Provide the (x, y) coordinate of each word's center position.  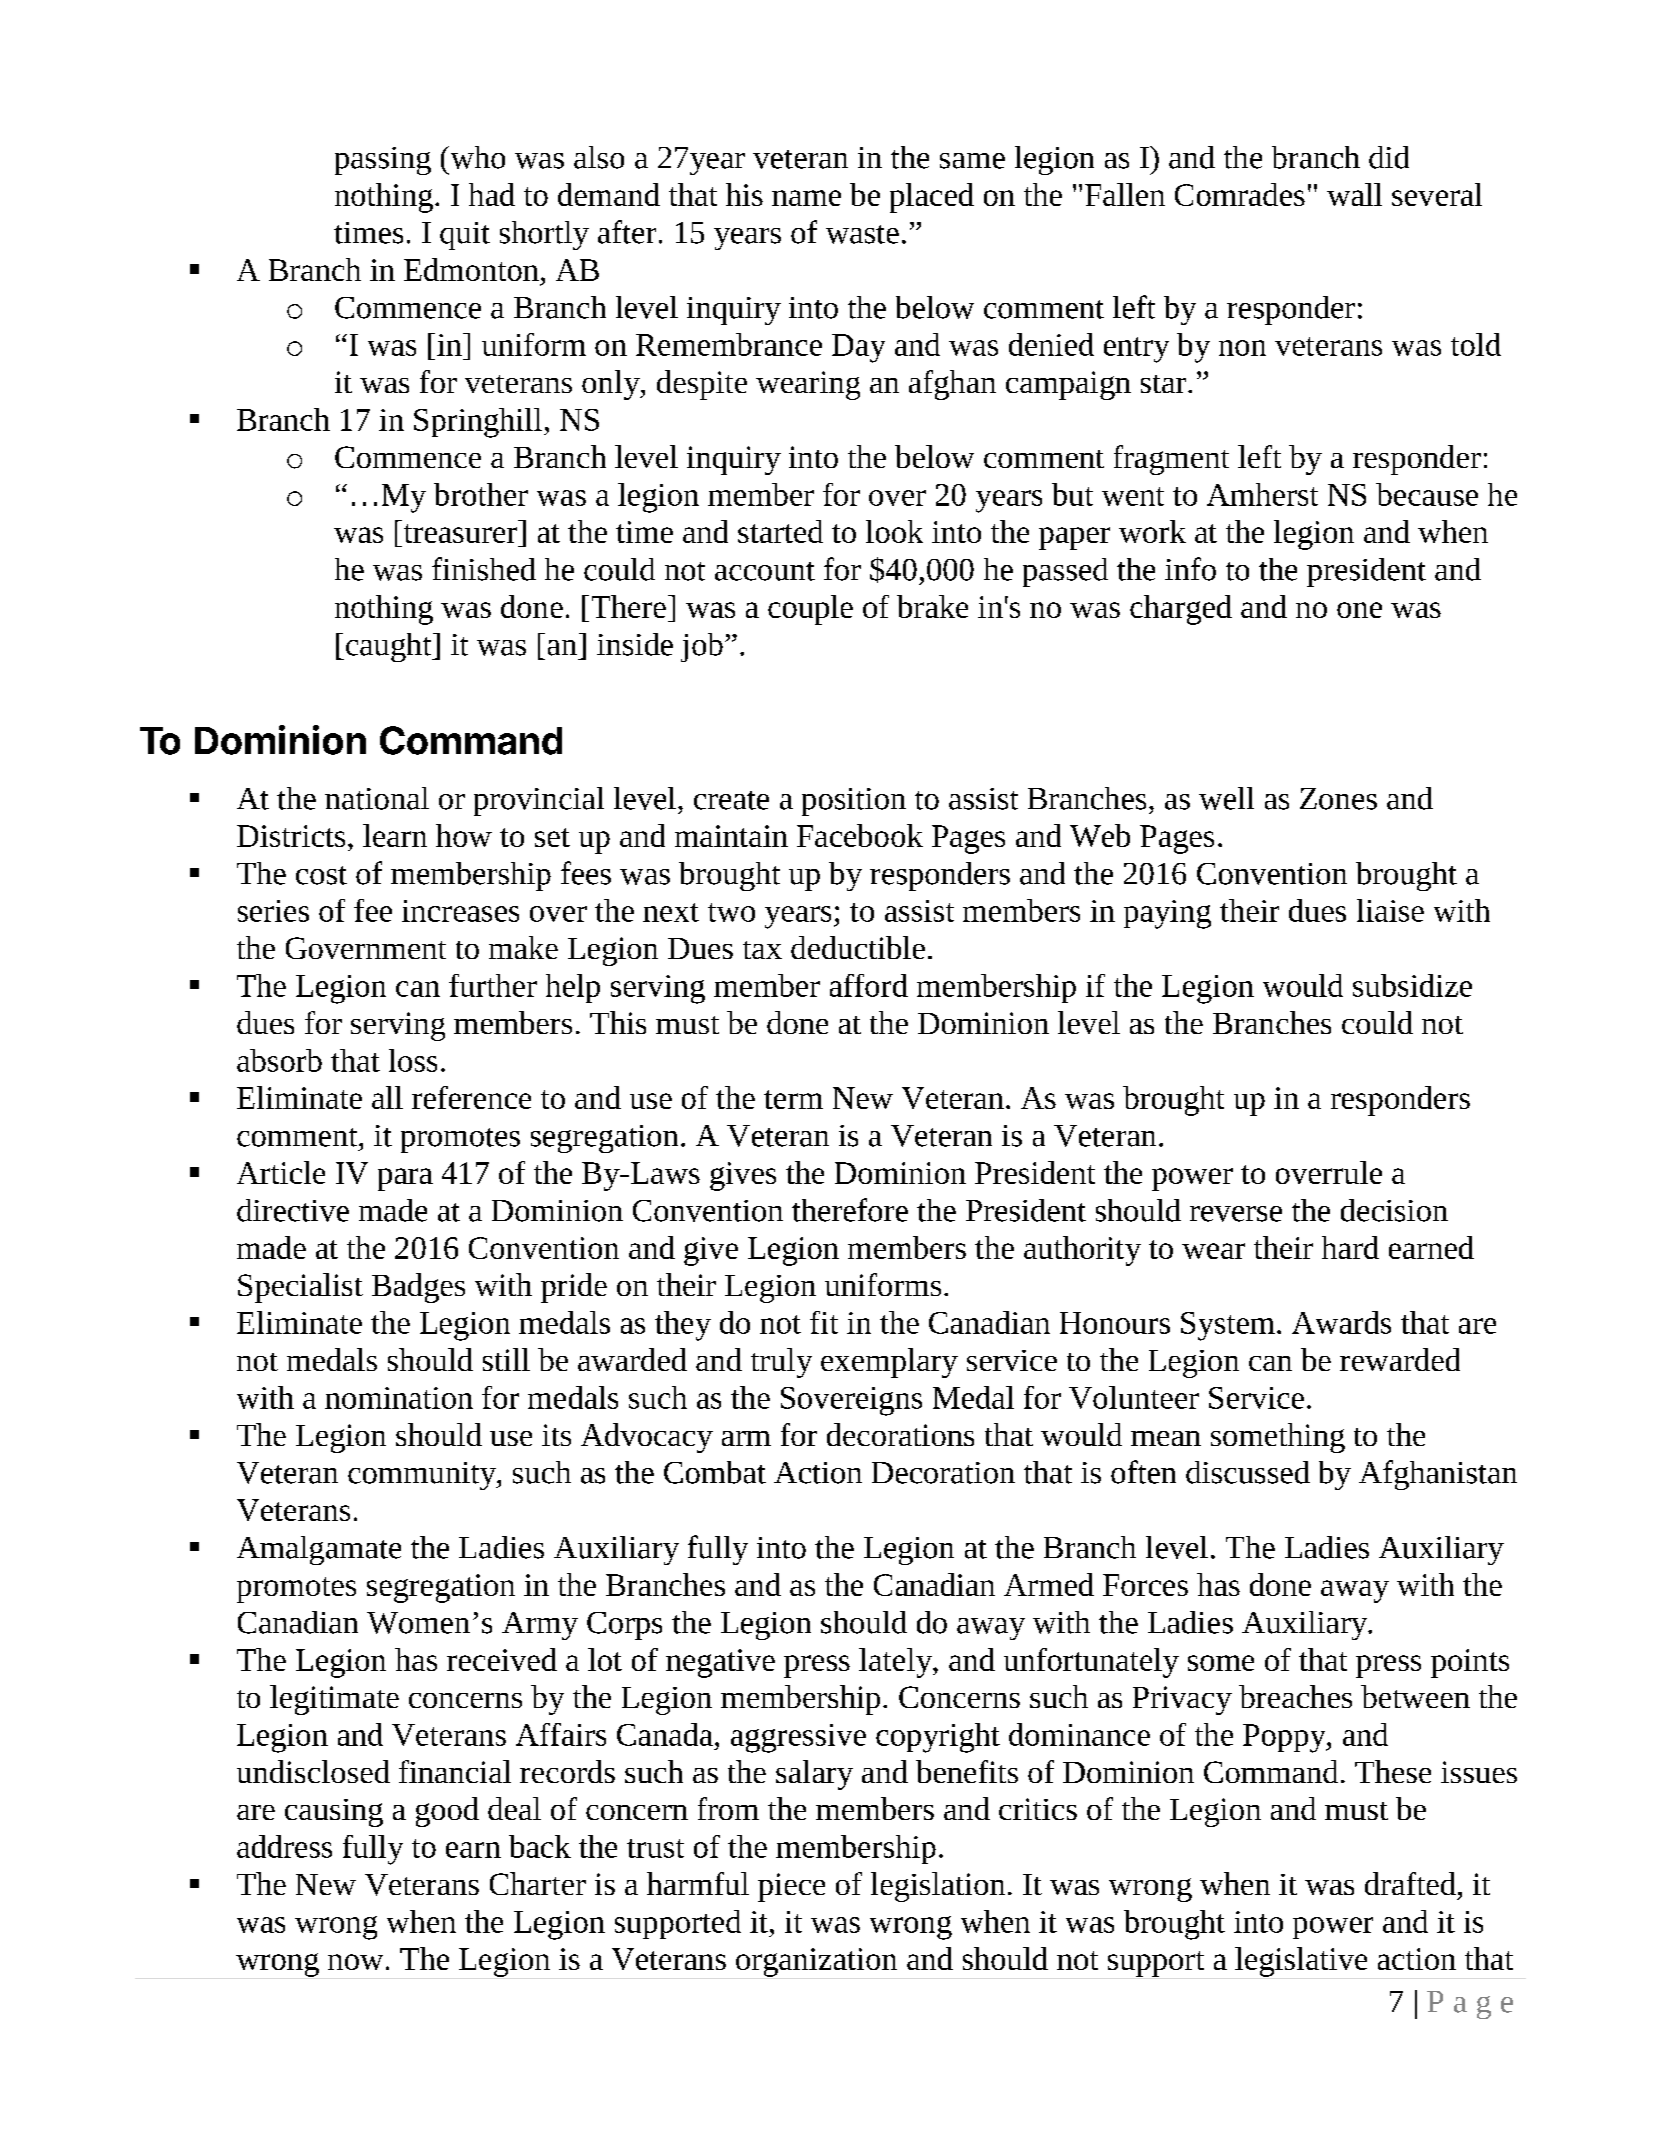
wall (1354, 194)
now (355, 1962)
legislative (1301, 1962)
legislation (938, 1887)
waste (862, 234)
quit (465, 236)
